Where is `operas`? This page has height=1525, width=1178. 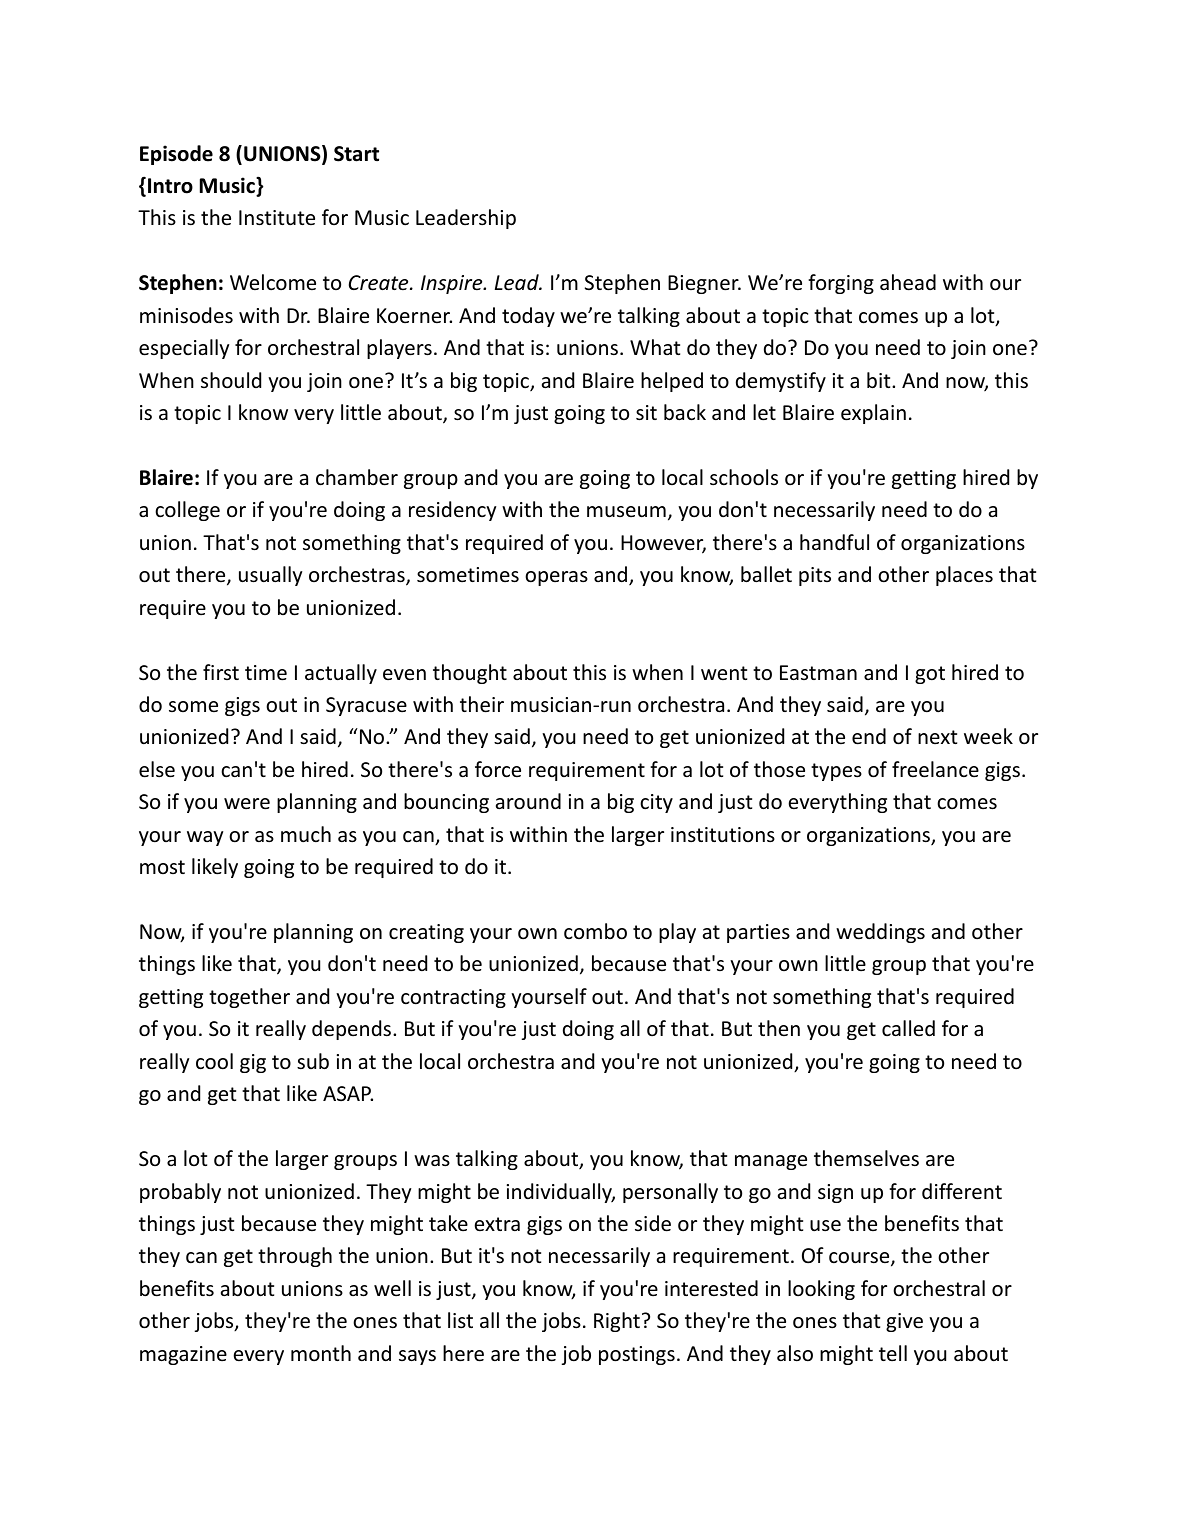
operas is located at coordinates (556, 578).
